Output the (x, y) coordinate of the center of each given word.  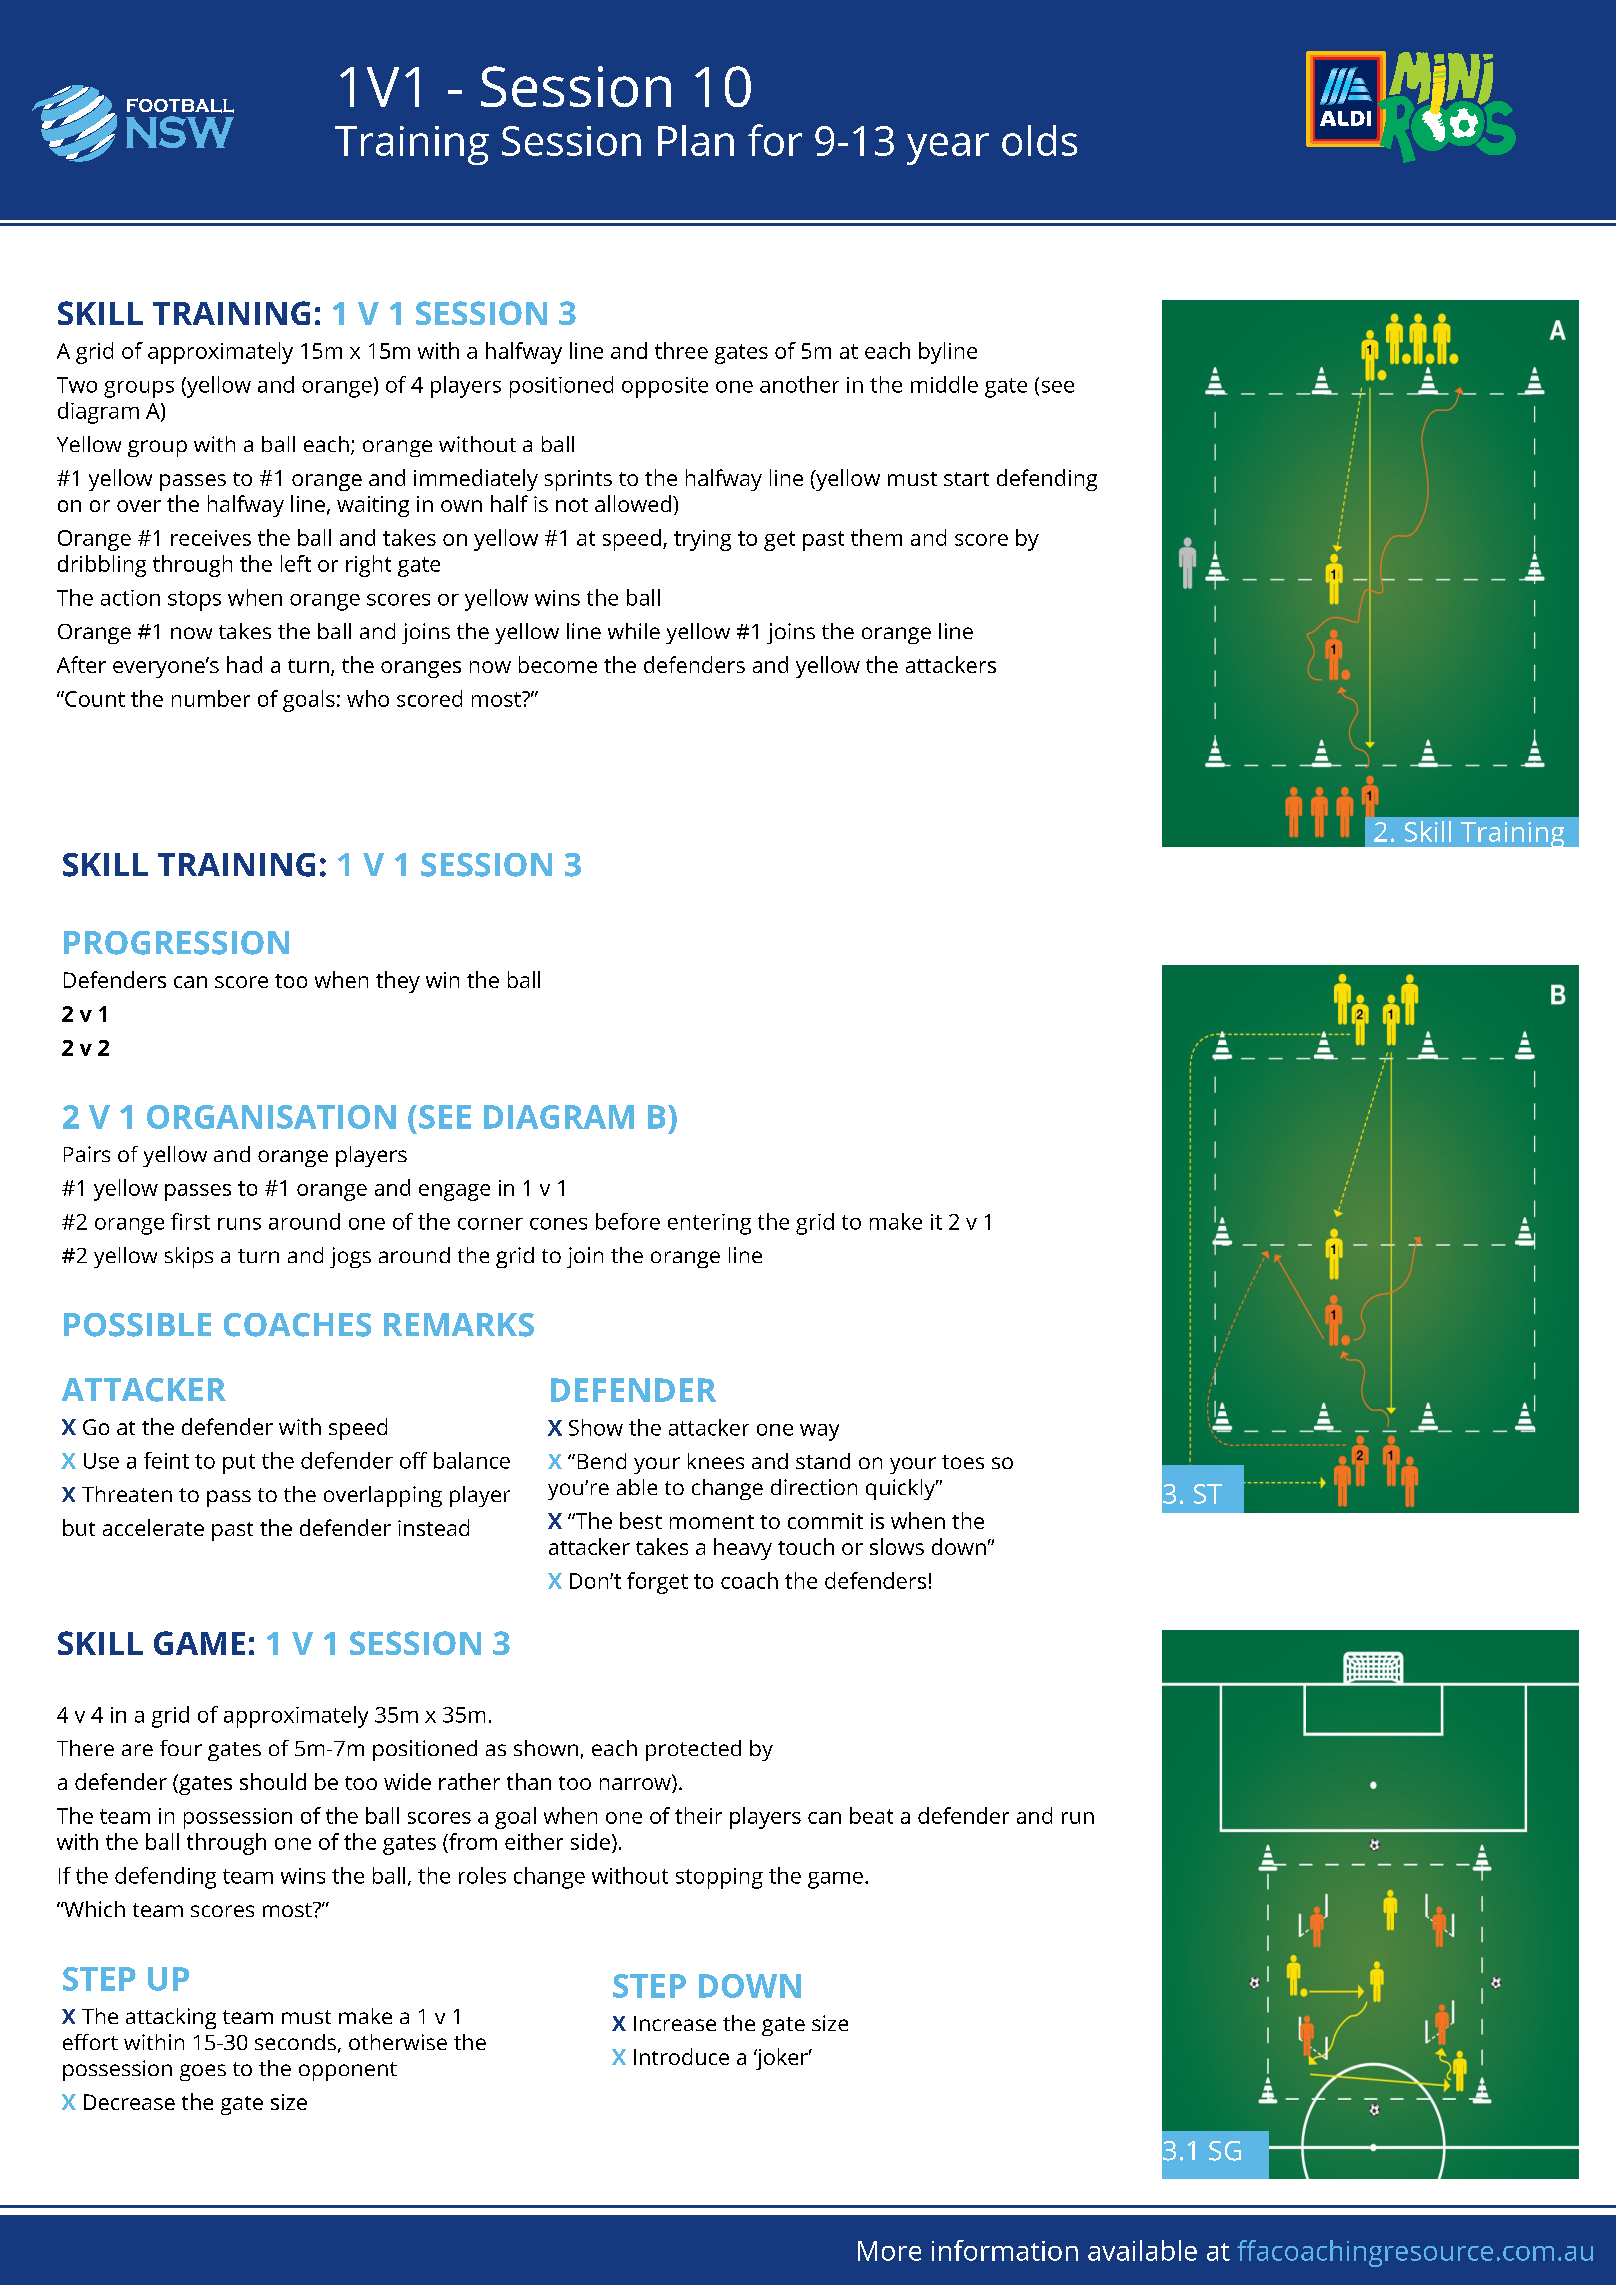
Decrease (129, 2102)
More (889, 2251)
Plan (696, 140)
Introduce (681, 2056)
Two (77, 385)
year (948, 149)
